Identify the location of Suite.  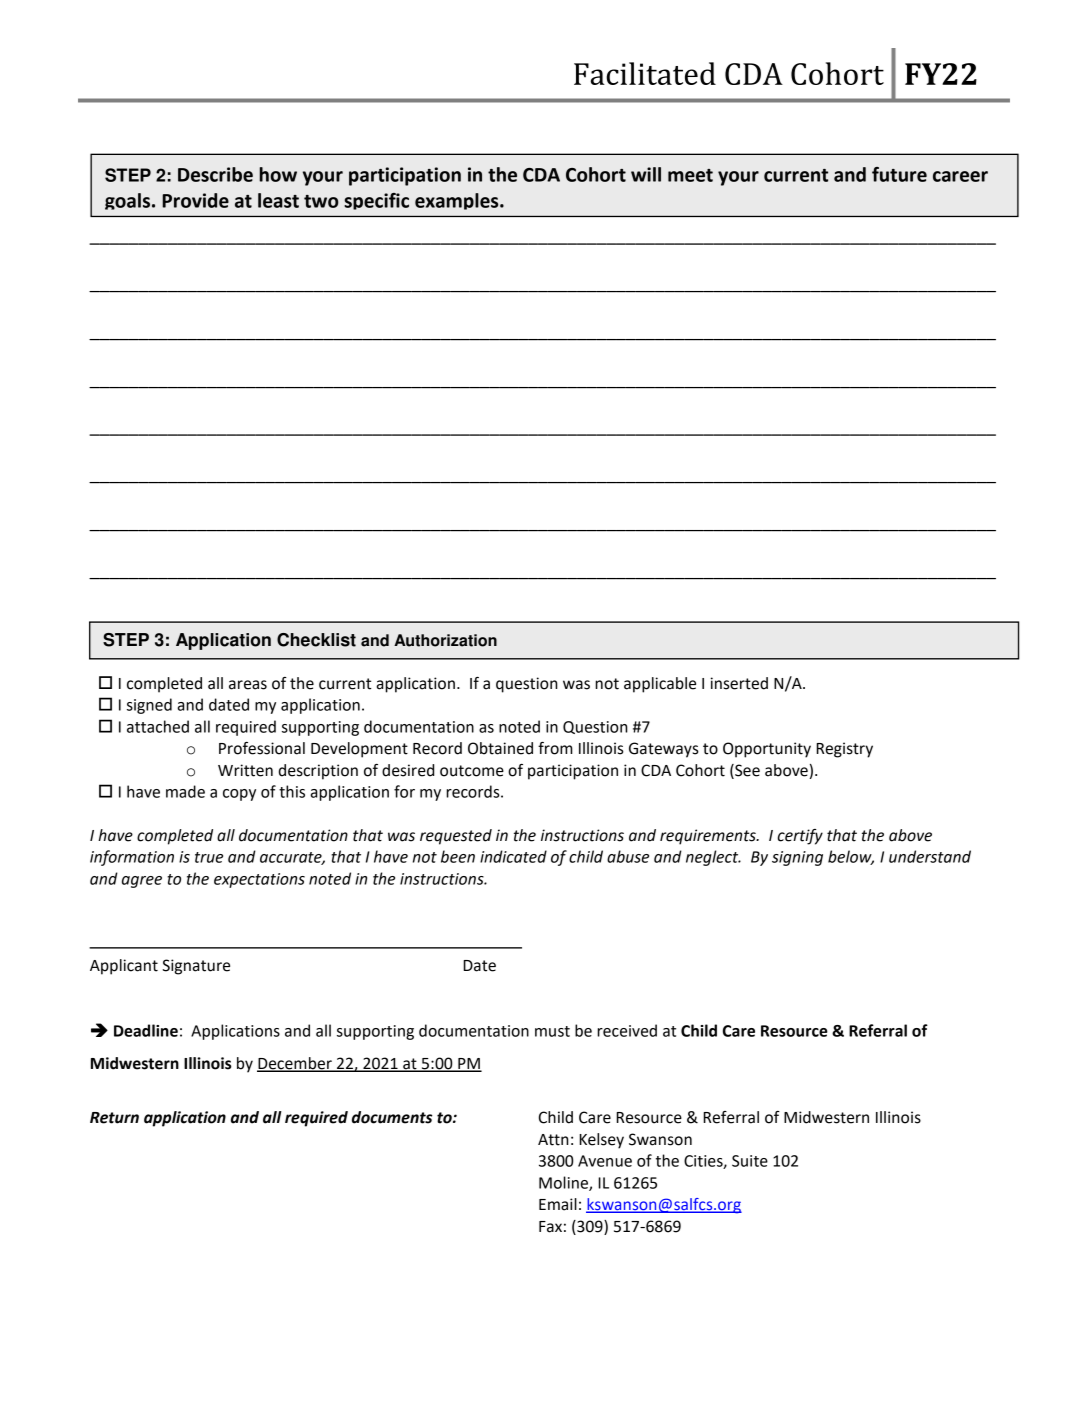
(750, 1161).
